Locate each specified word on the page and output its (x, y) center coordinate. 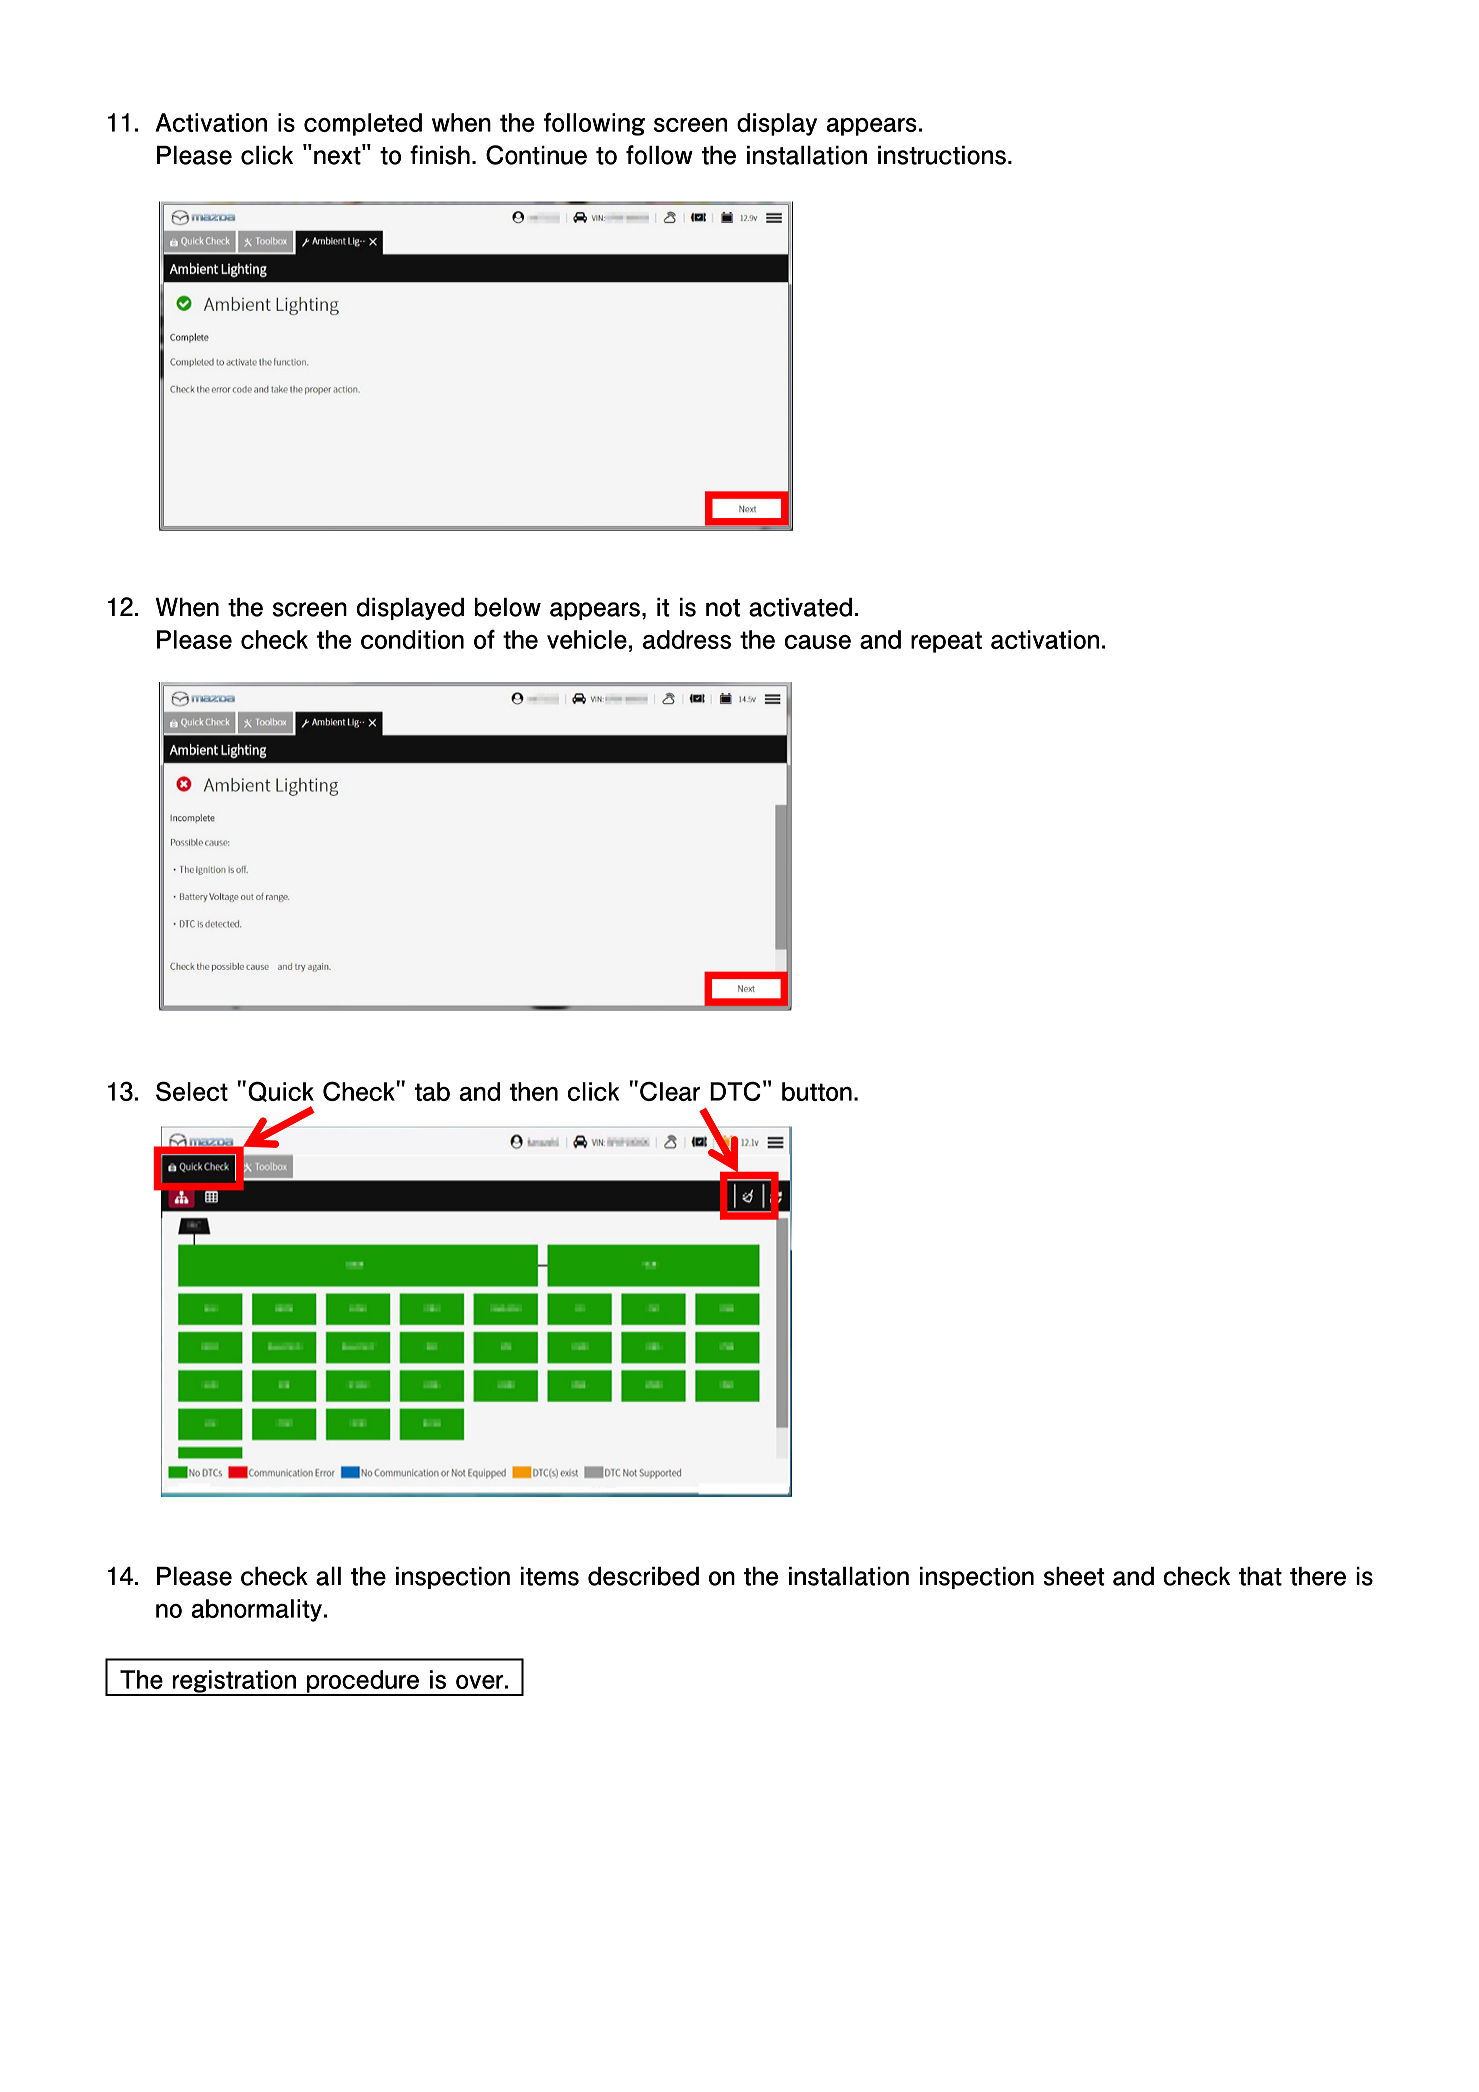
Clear (670, 1091)
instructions (942, 155)
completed (363, 124)
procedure (362, 1682)
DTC (735, 1091)
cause (817, 642)
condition (412, 639)
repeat (946, 642)
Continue (536, 155)
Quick (281, 1091)
